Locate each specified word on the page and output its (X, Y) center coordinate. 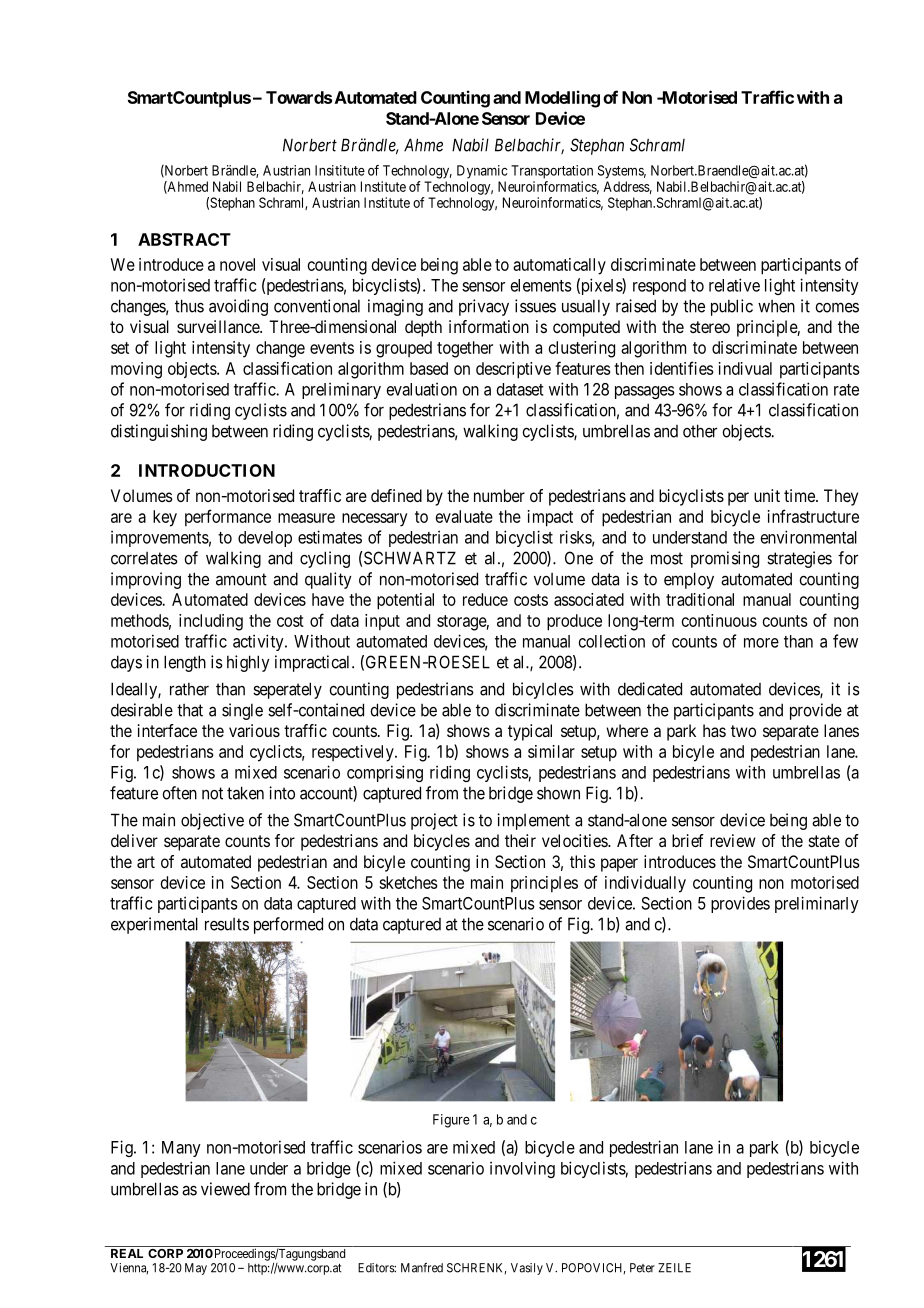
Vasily (527, 1269)
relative (734, 285)
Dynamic (482, 172)
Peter (642, 1268)
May (196, 1269)
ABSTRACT (184, 239)
